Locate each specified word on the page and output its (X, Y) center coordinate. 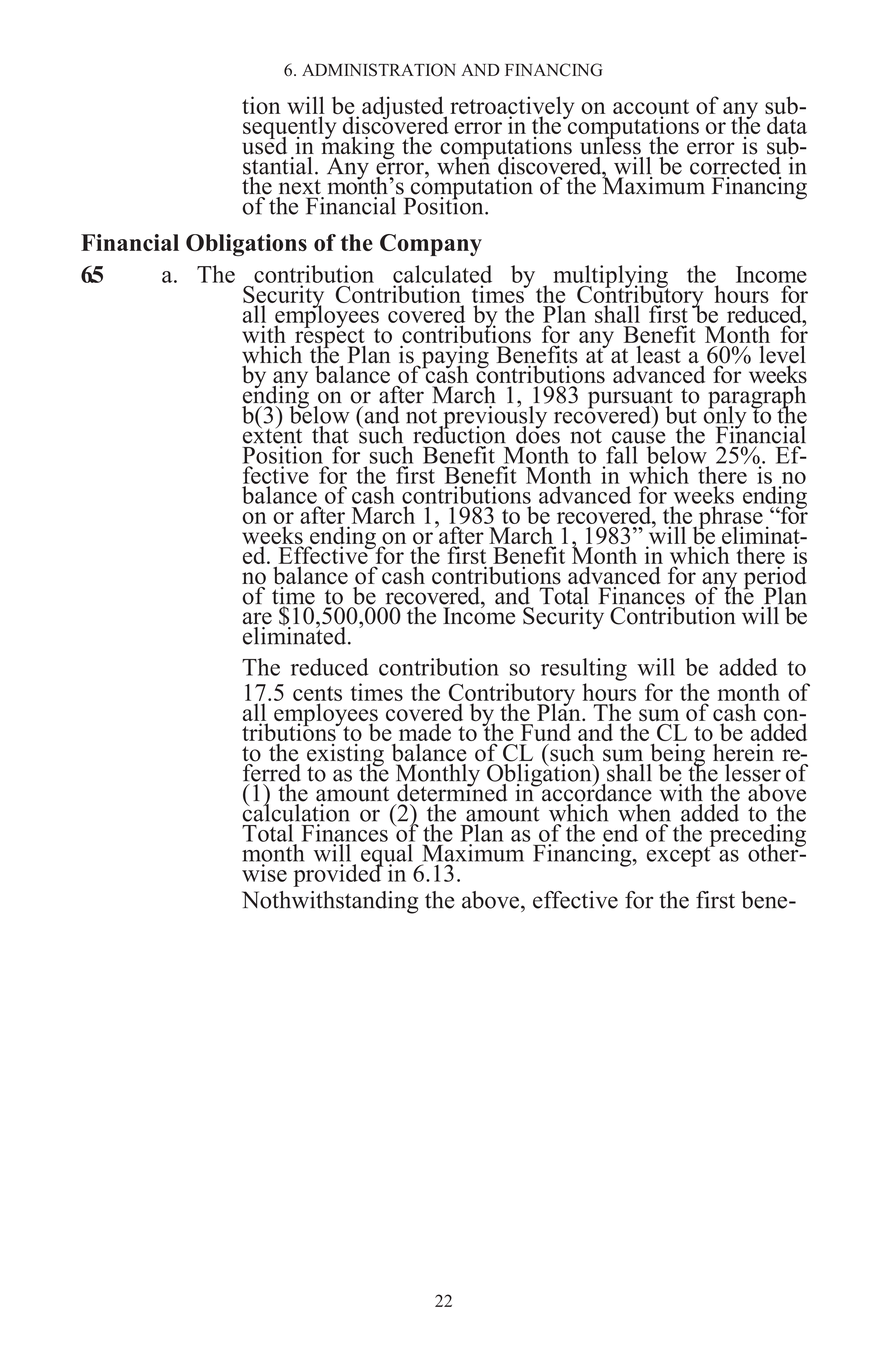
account (651, 108)
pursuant (630, 399)
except (680, 855)
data (787, 124)
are (257, 618)
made (425, 731)
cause (638, 437)
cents (317, 693)
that (330, 433)
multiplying (610, 277)
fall (622, 455)
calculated (442, 274)
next (300, 187)
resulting (584, 669)
